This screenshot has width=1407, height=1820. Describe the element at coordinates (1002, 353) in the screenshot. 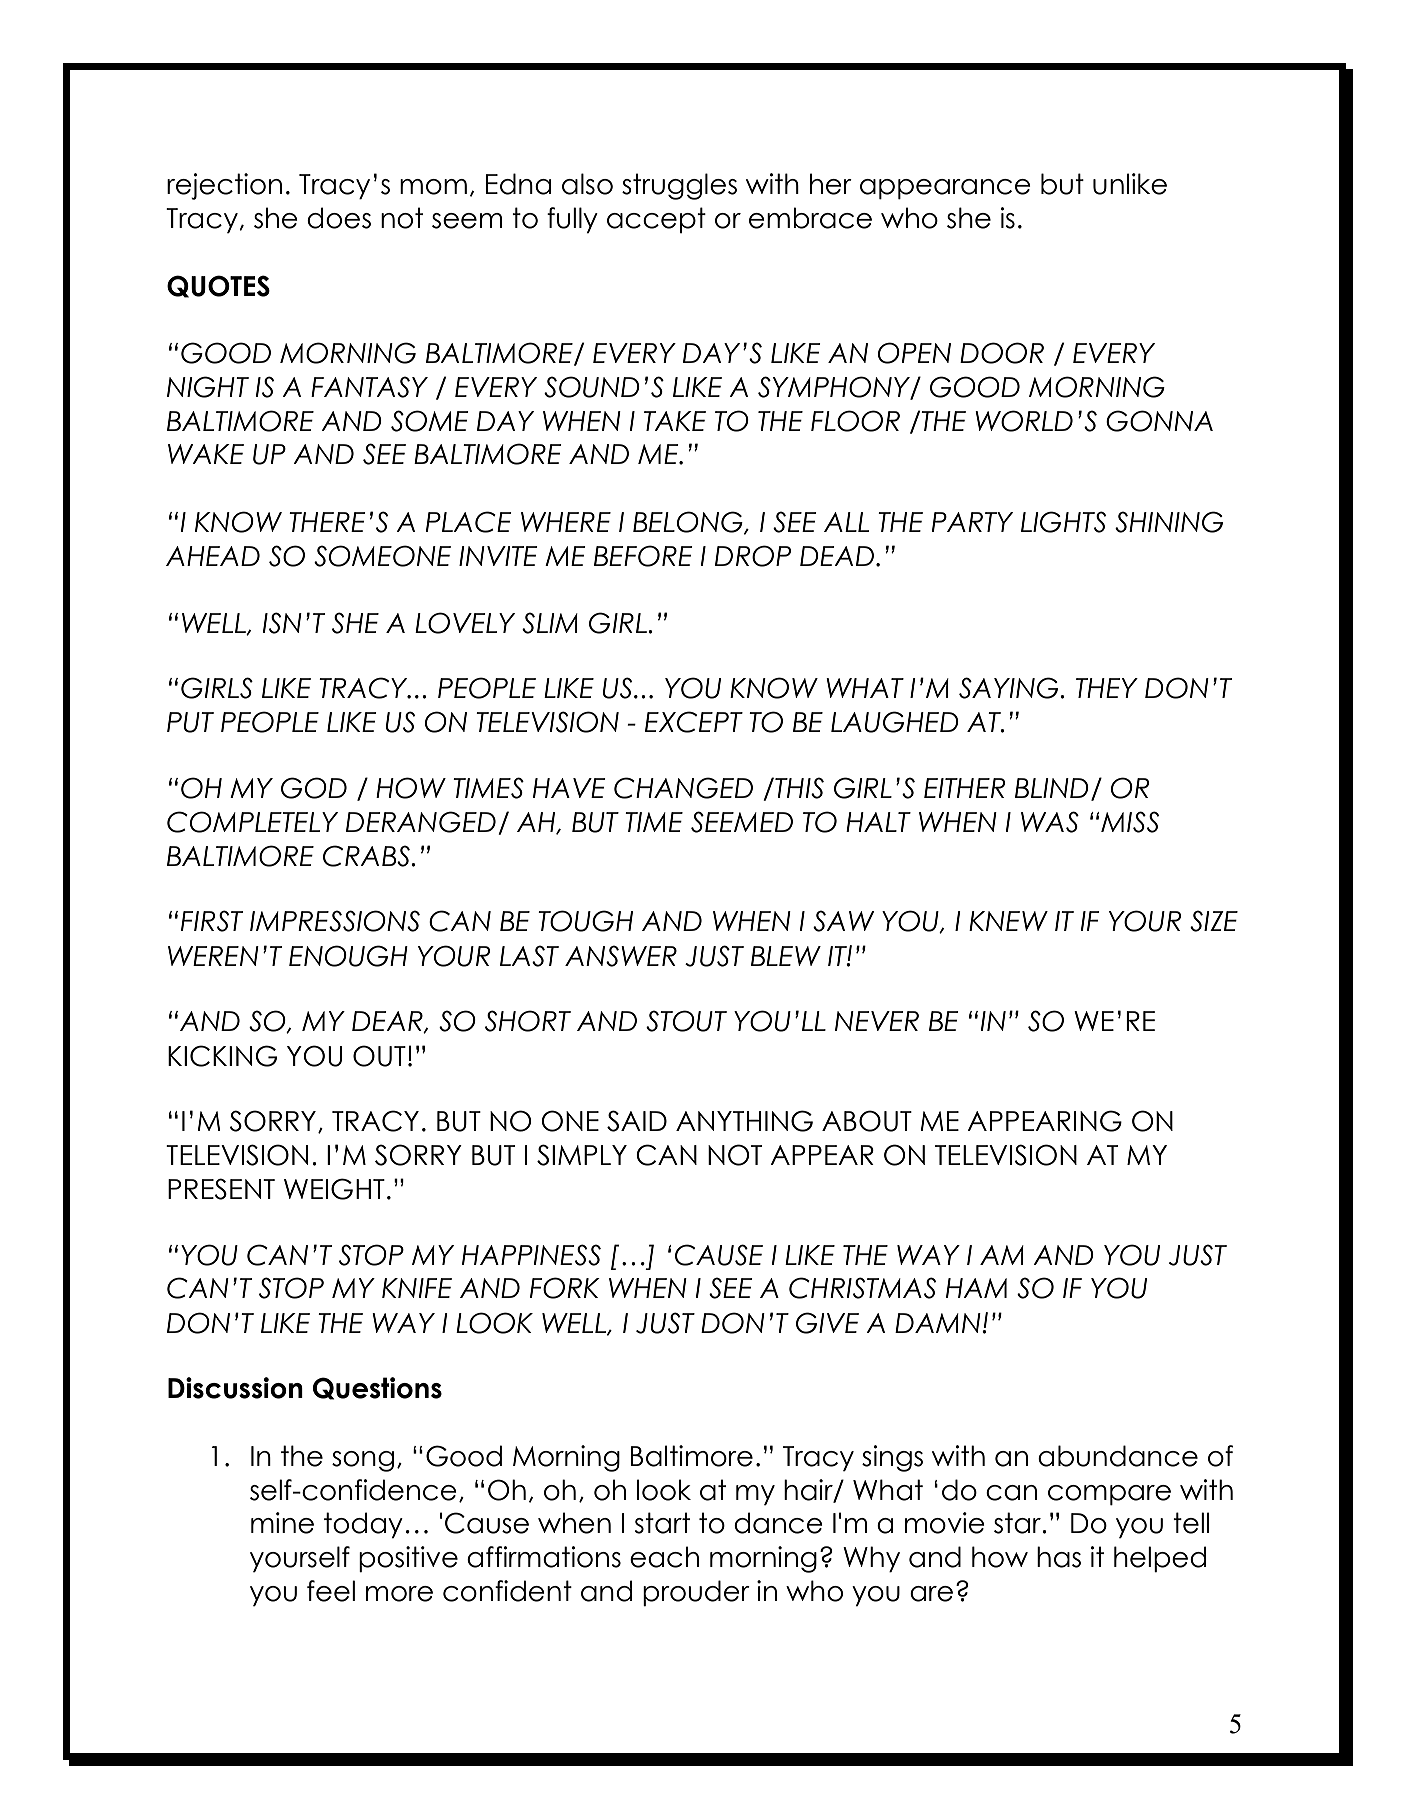

I see `DOOR` at that location.
